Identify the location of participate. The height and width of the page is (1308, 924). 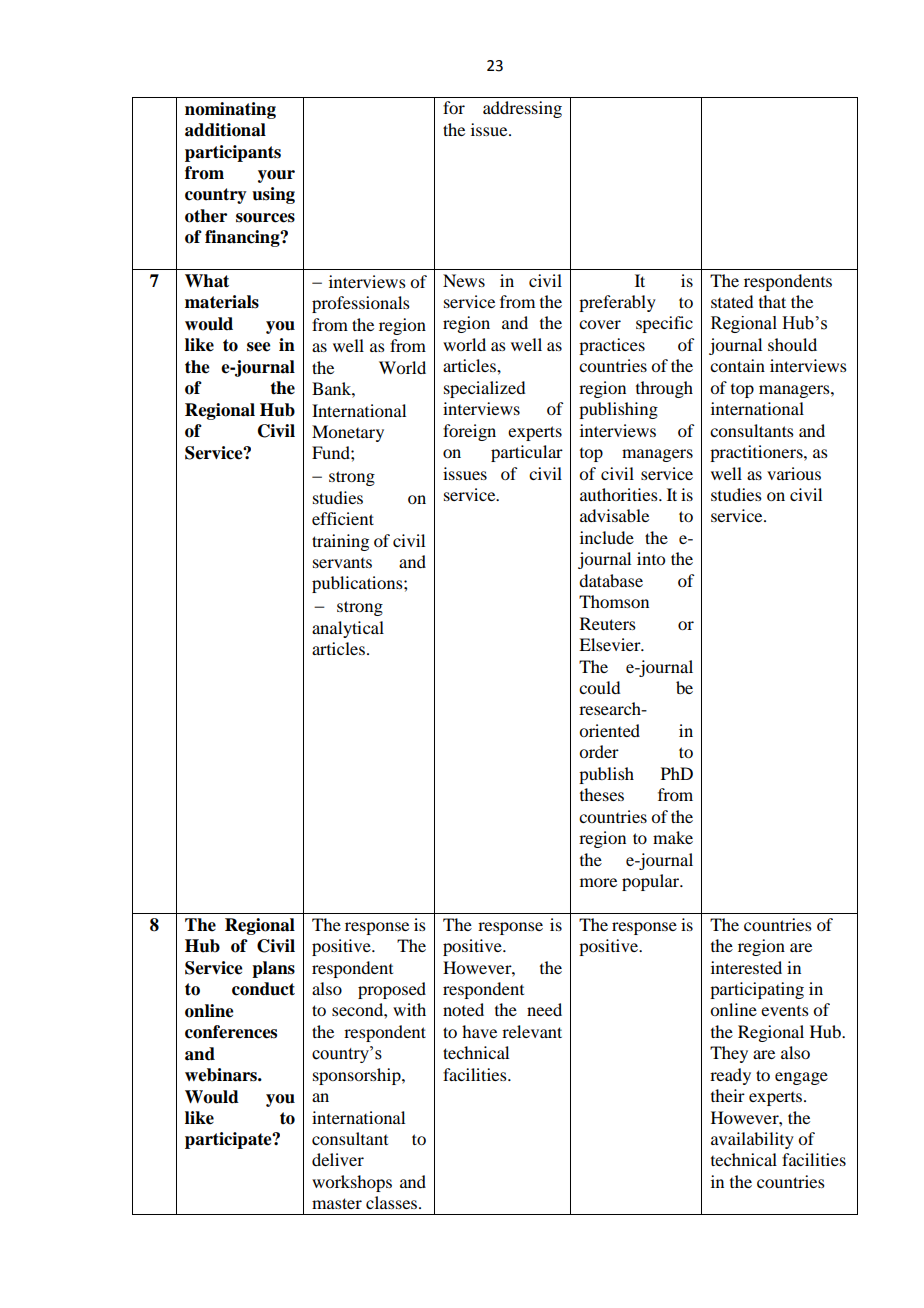
(229, 1140).
